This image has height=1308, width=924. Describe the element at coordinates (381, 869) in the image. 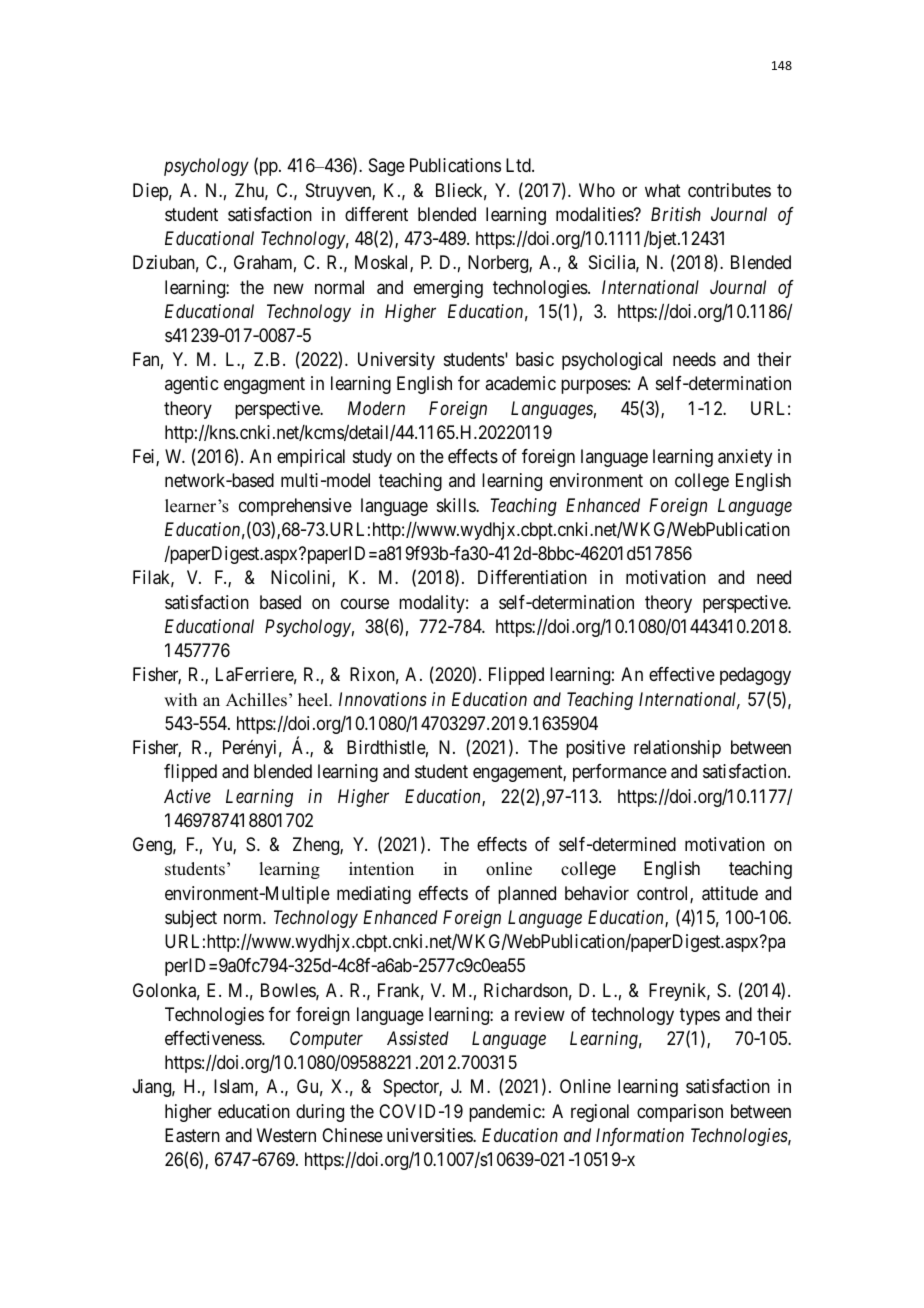

I see `intention` at that location.
